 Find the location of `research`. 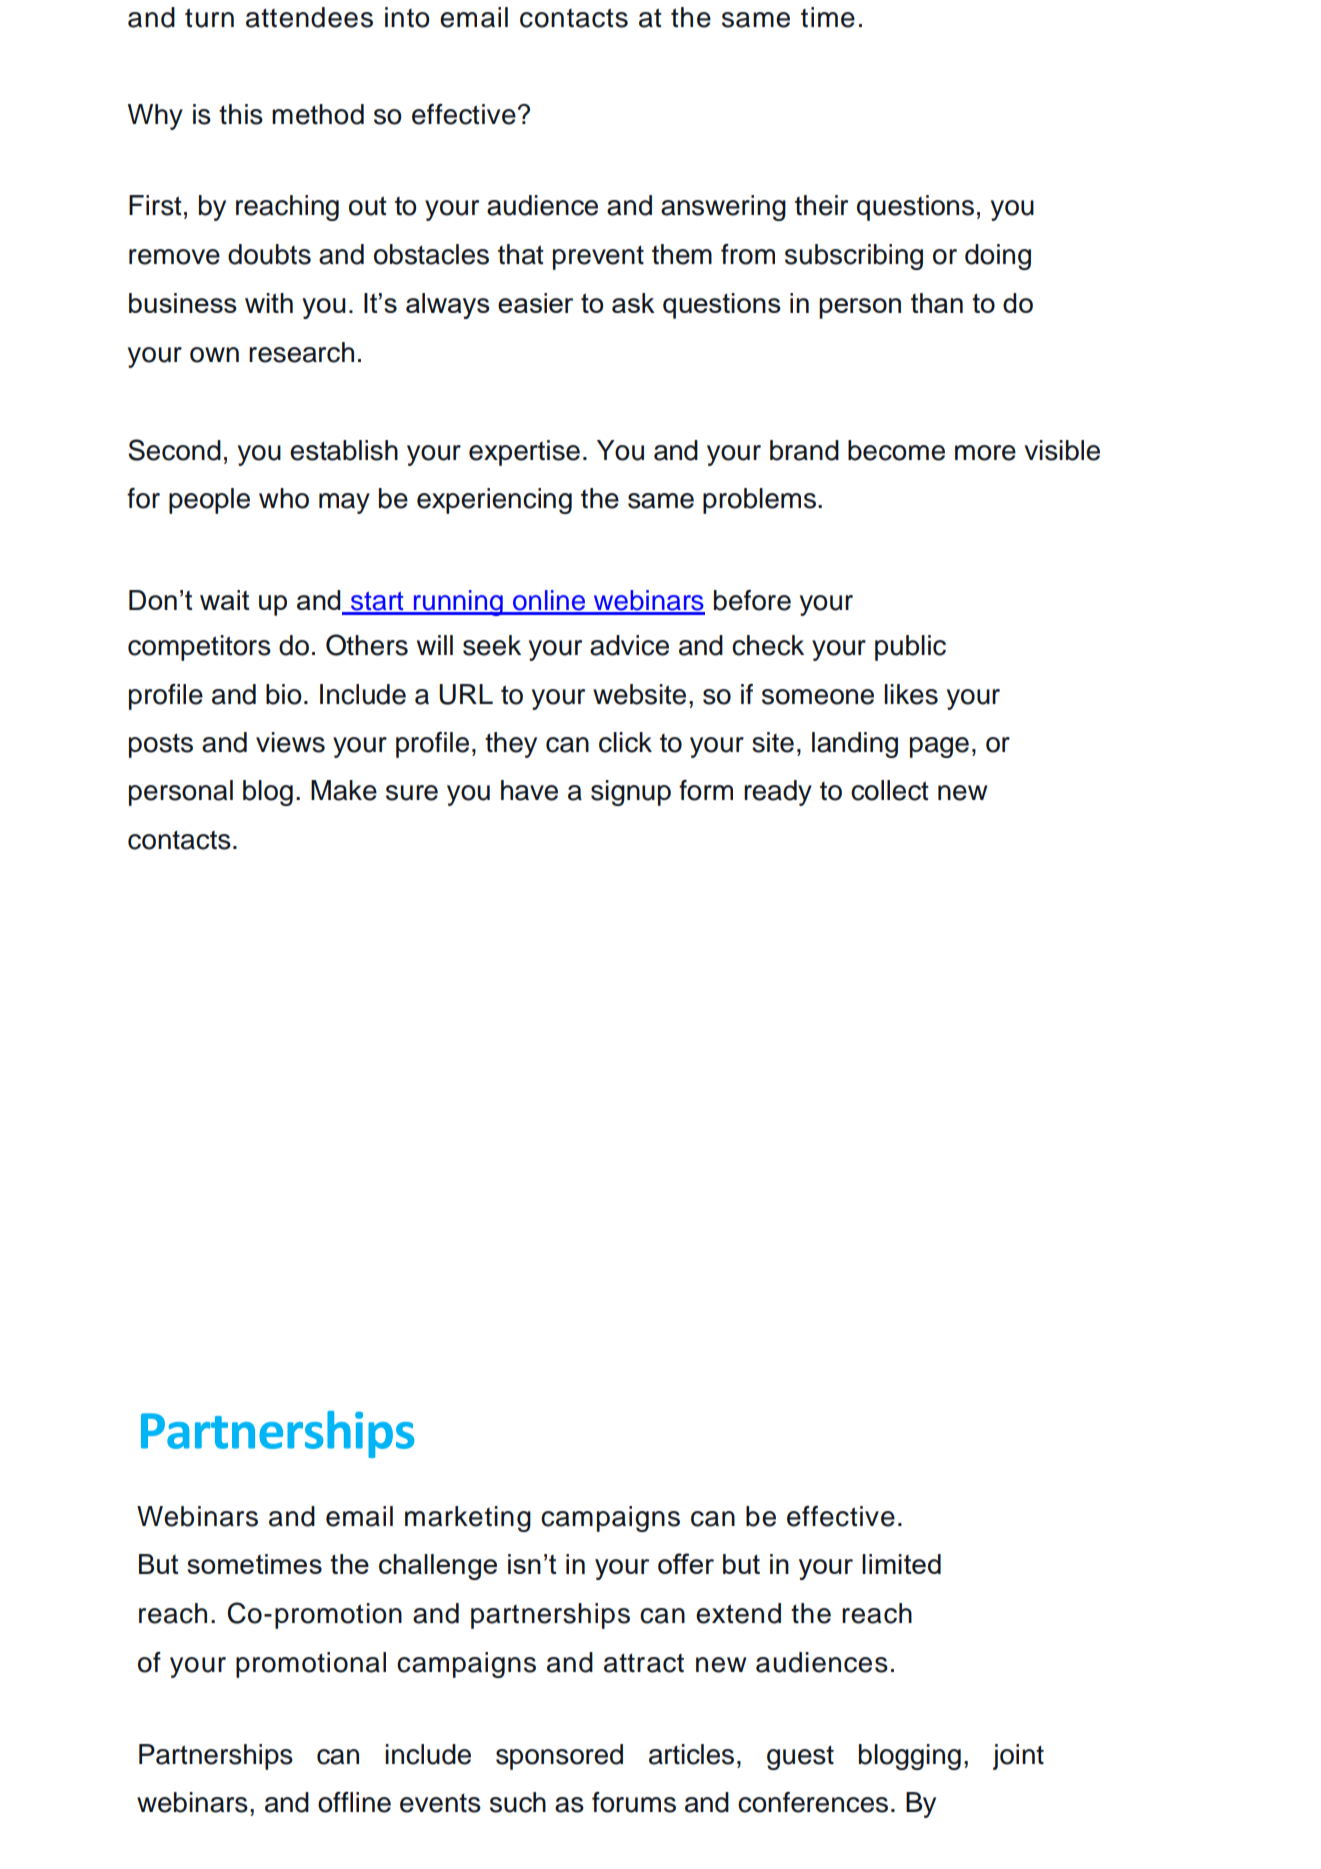

research is located at coordinates (301, 352).
